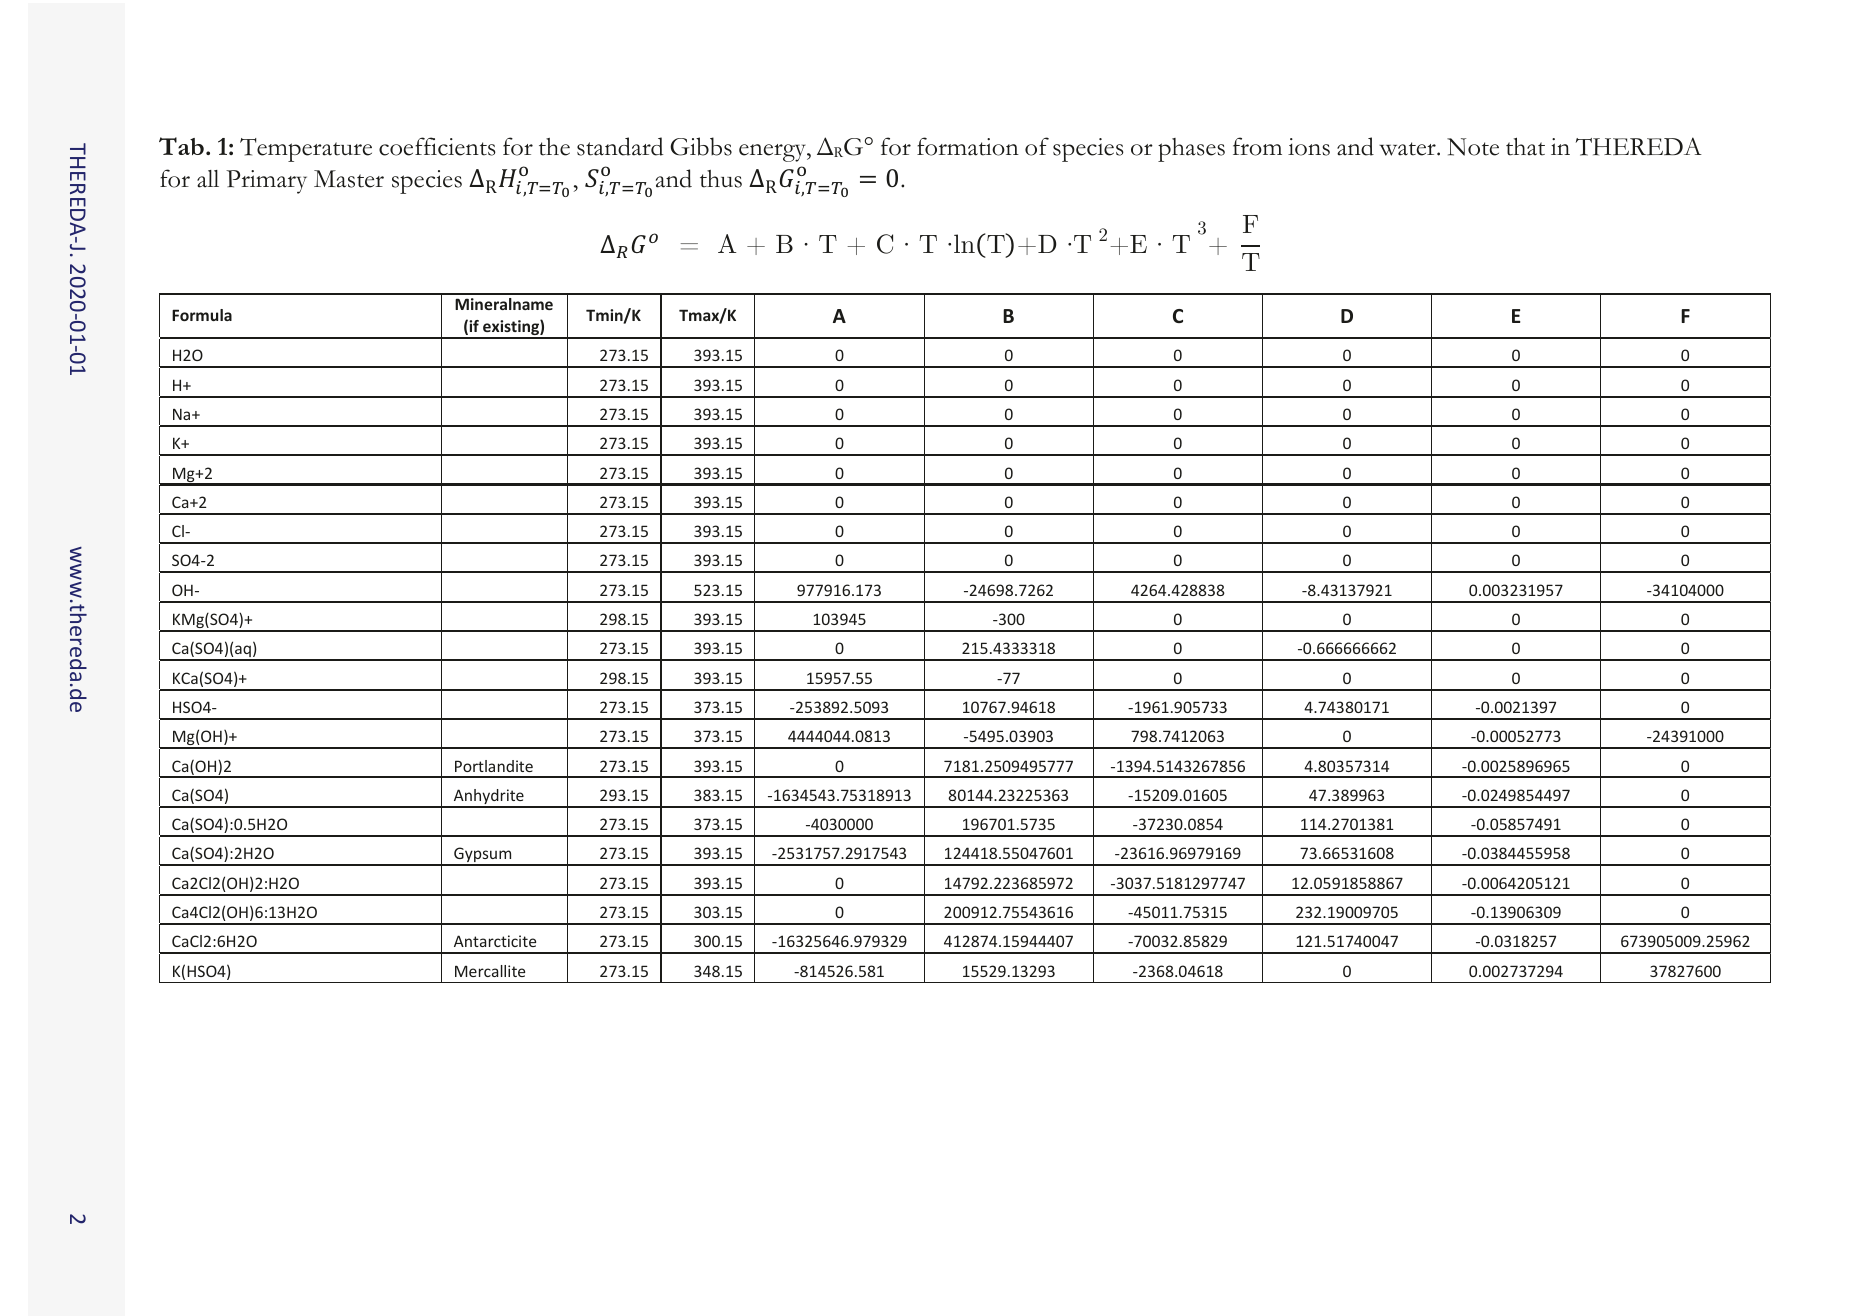 Image resolution: width=1861 pixels, height=1316 pixels. Describe the element at coordinates (483, 856) in the image. I see `Gypsum` at that location.
